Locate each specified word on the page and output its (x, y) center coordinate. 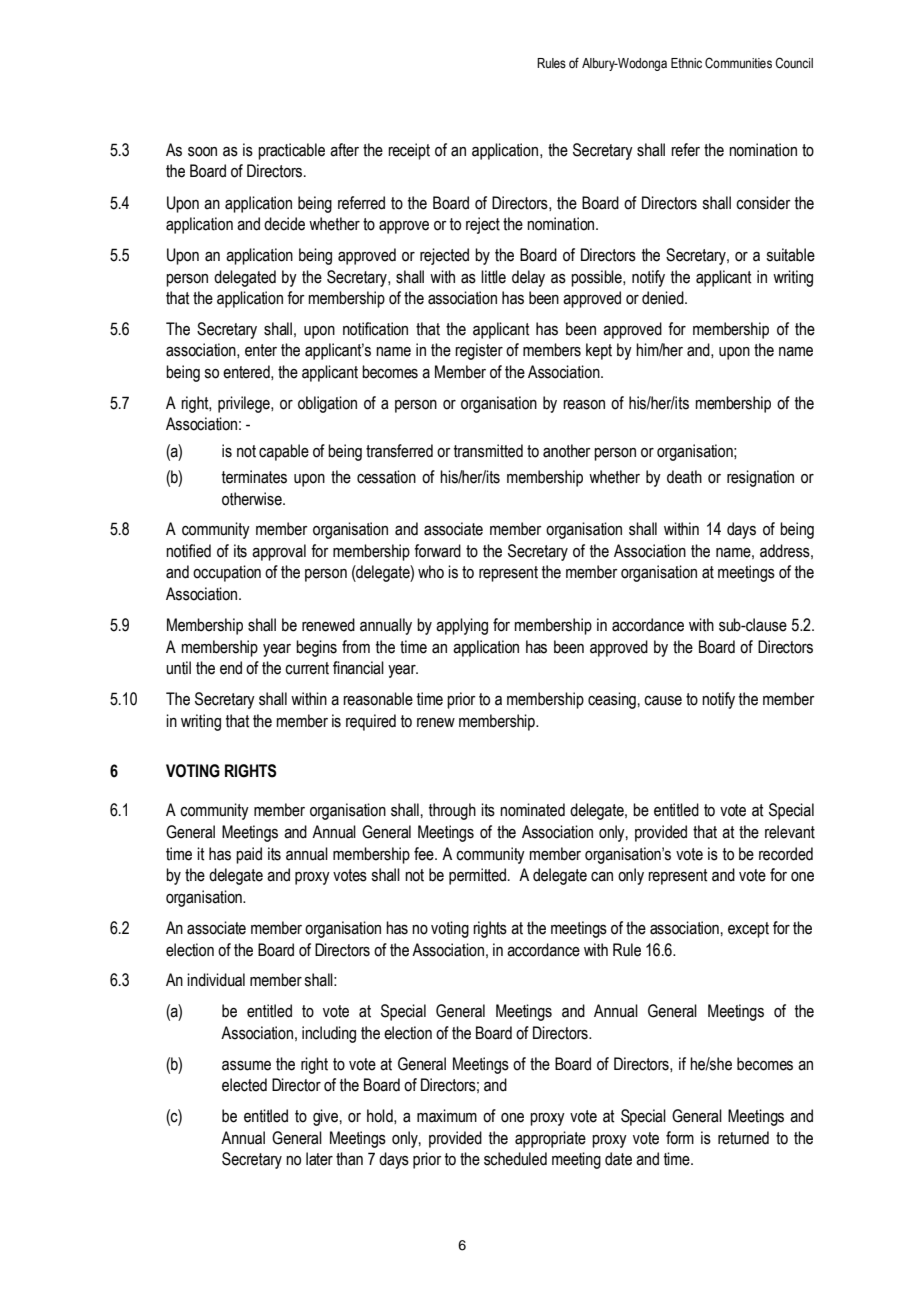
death (684, 477)
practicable (291, 151)
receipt (409, 151)
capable (284, 452)
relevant (790, 832)
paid (249, 855)
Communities (738, 63)
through (452, 811)
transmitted (488, 451)
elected (244, 1085)
